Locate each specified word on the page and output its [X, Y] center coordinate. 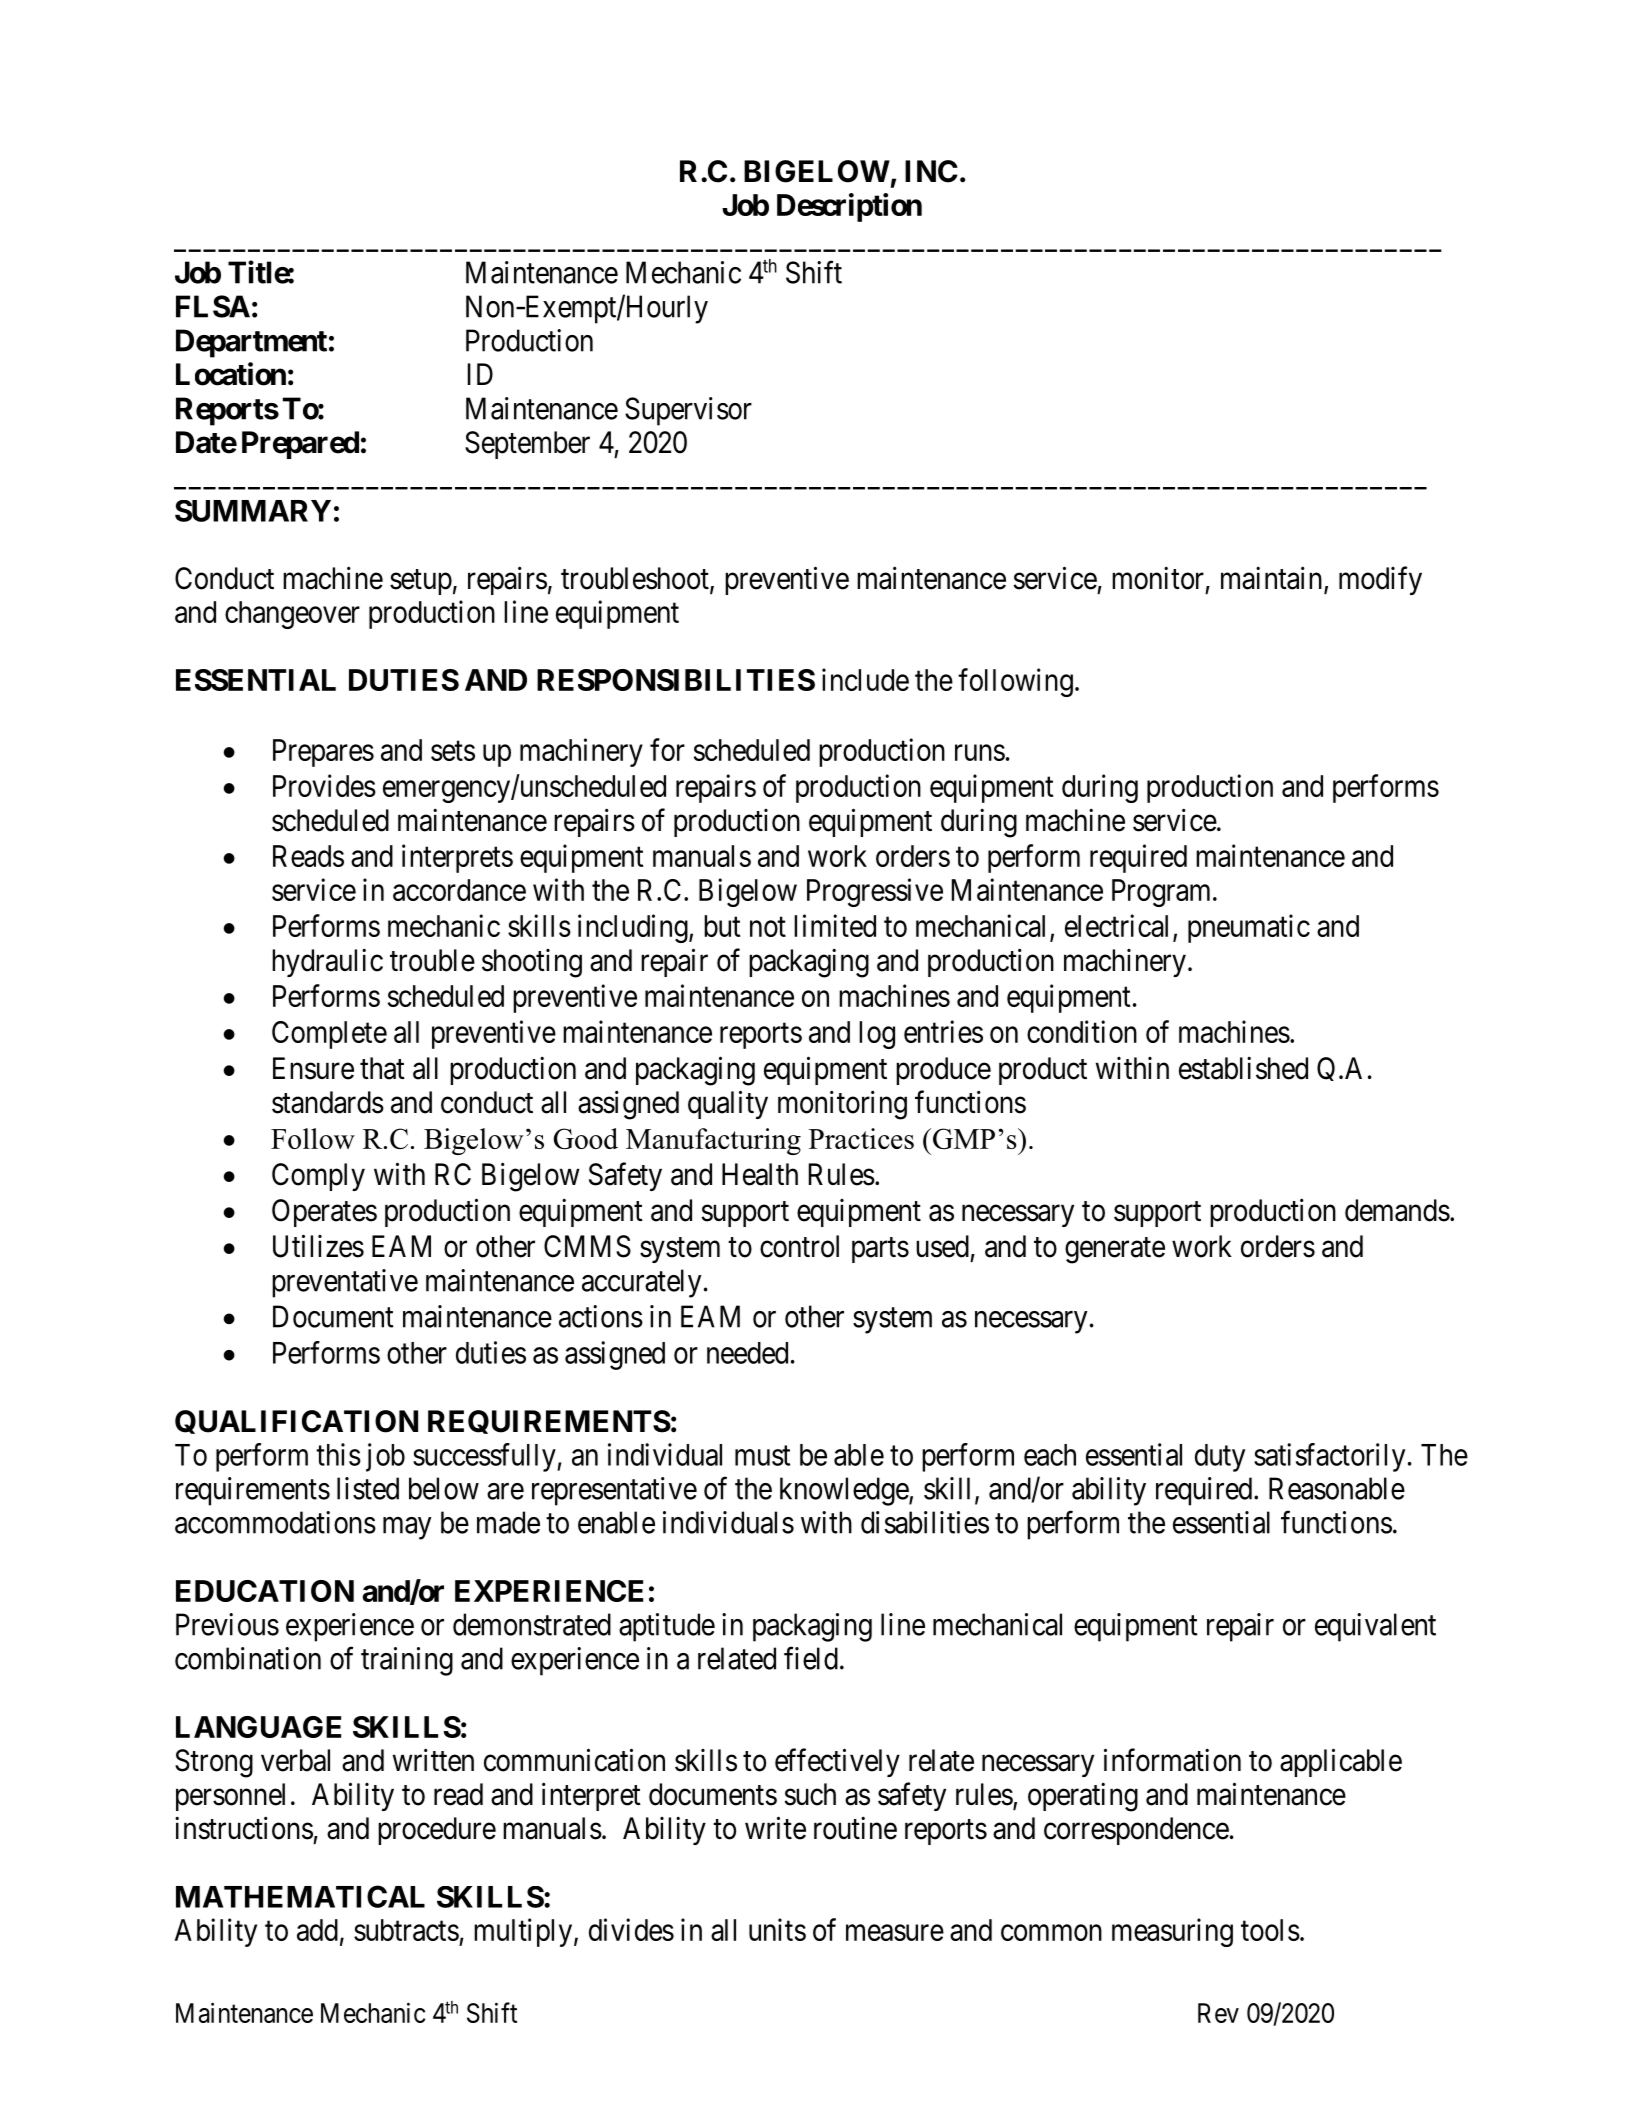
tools [1270, 1930]
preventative [345, 1283]
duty [1220, 1458]
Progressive [875, 892]
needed [747, 1353]
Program [1163, 893]
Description [849, 207]
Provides [324, 785]
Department [251, 343]
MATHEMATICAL [300, 1896]
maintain [1273, 579]
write [775, 1828]
